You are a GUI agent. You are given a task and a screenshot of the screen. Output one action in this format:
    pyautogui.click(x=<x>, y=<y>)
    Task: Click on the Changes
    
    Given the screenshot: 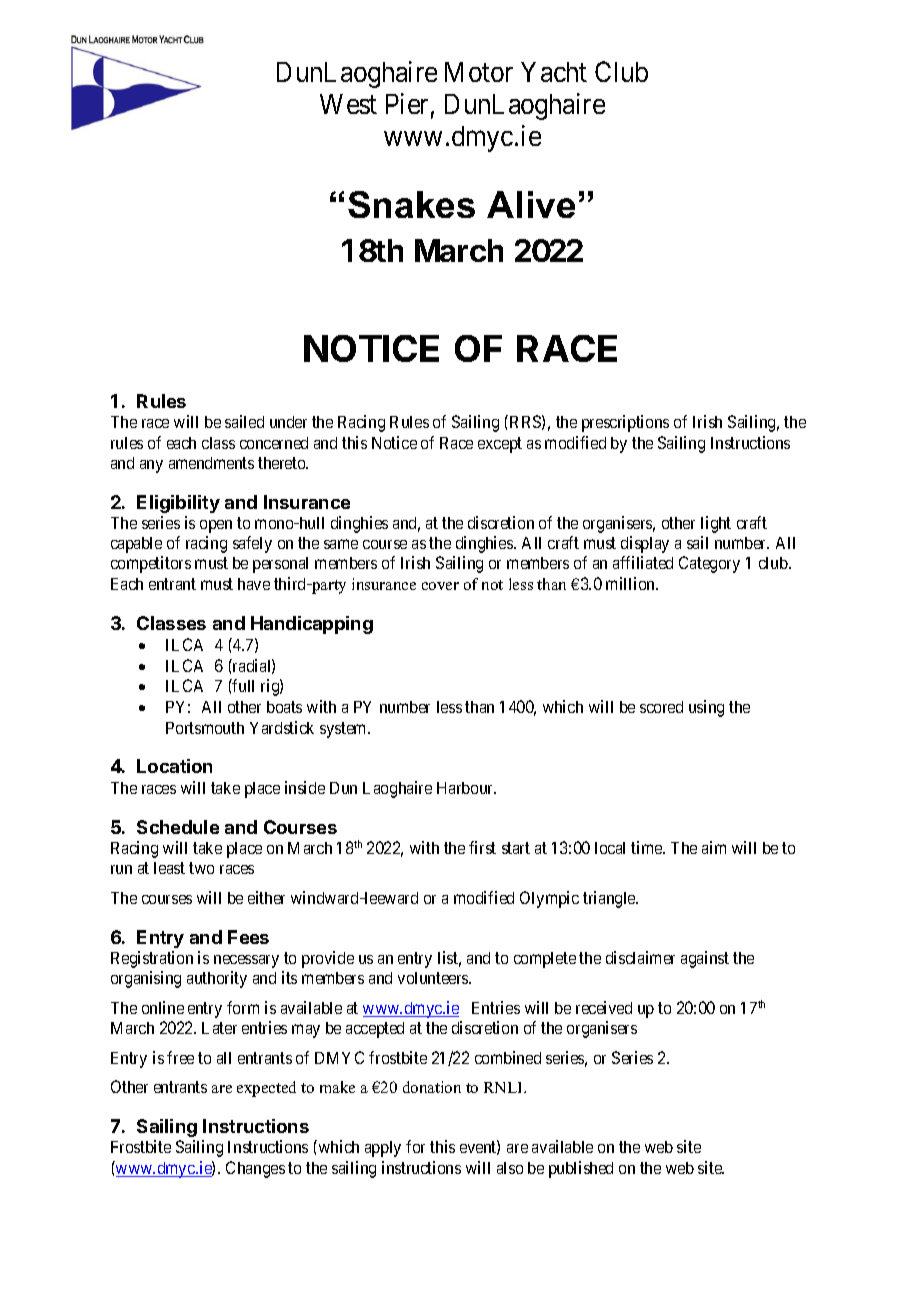 What is the action you would take?
    pyautogui.click(x=255, y=1169)
